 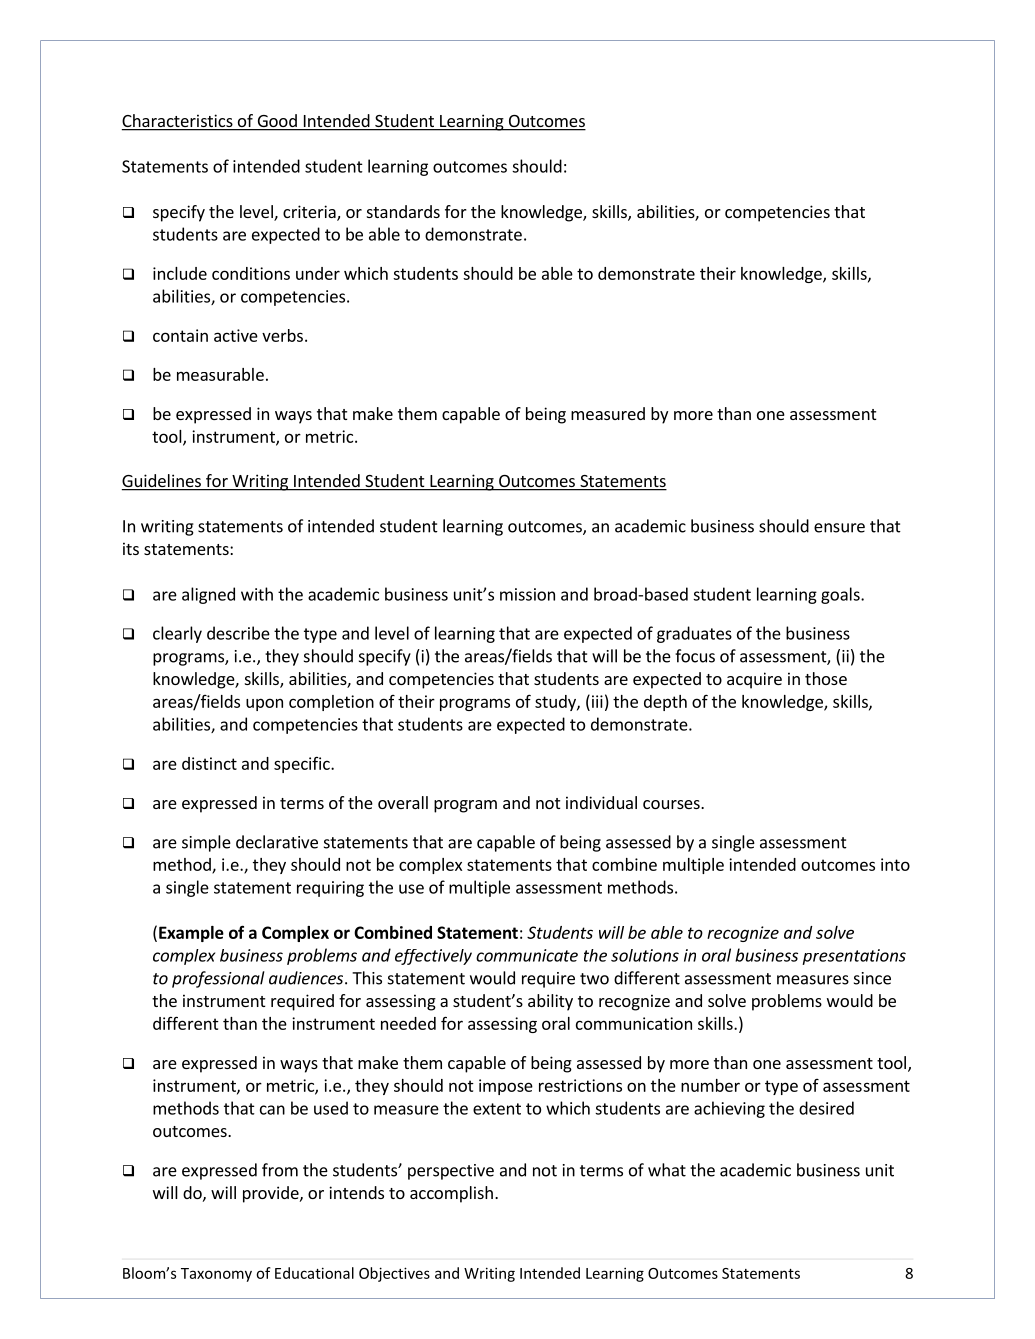 What do you see at coordinates (667, 1170) in the document?
I see `what` at bounding box center [667, 1170].
